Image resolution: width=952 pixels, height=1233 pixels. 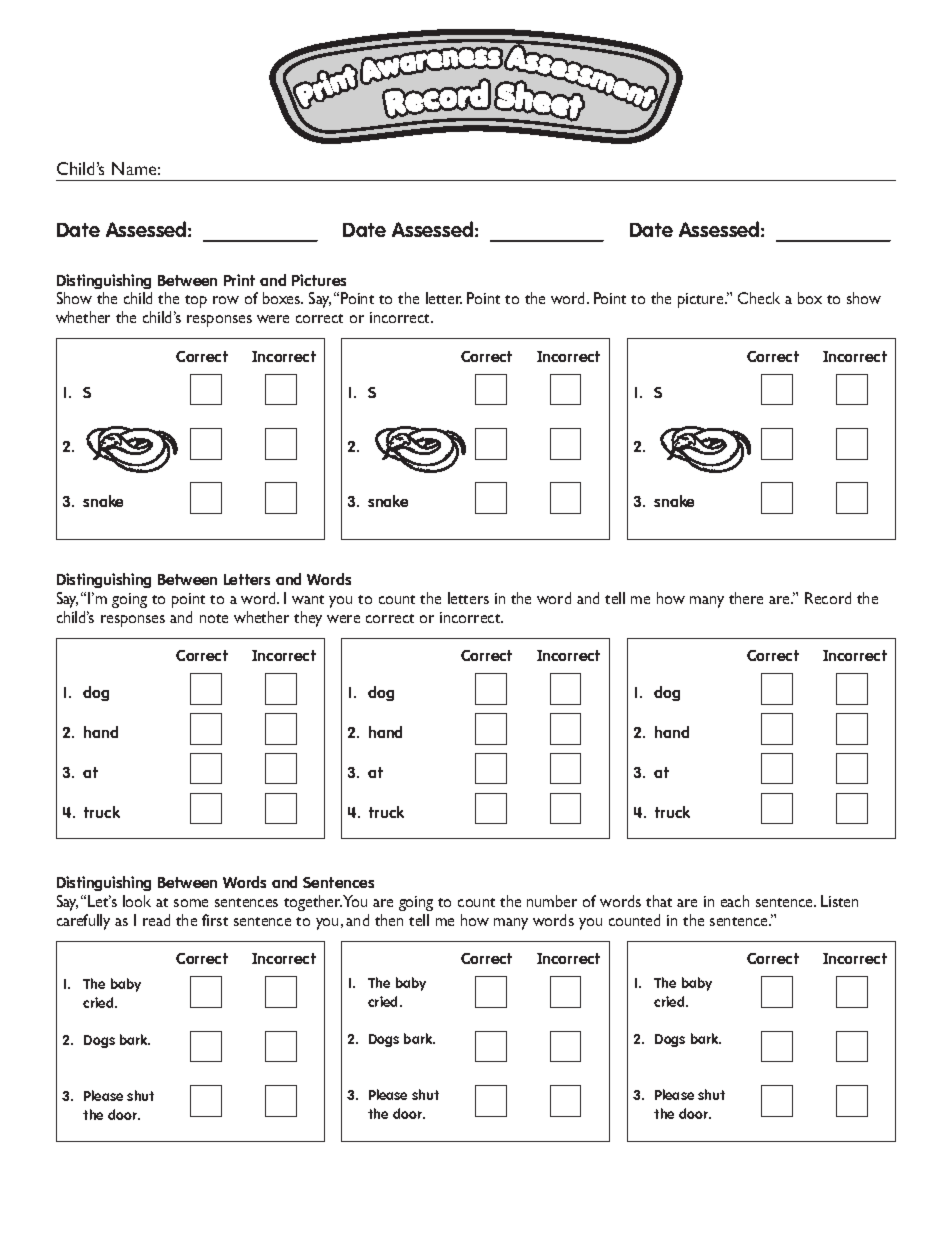 What do you see at coordinates (226, 300) in the image?
I see `row` at bounding box center [226, 300].
